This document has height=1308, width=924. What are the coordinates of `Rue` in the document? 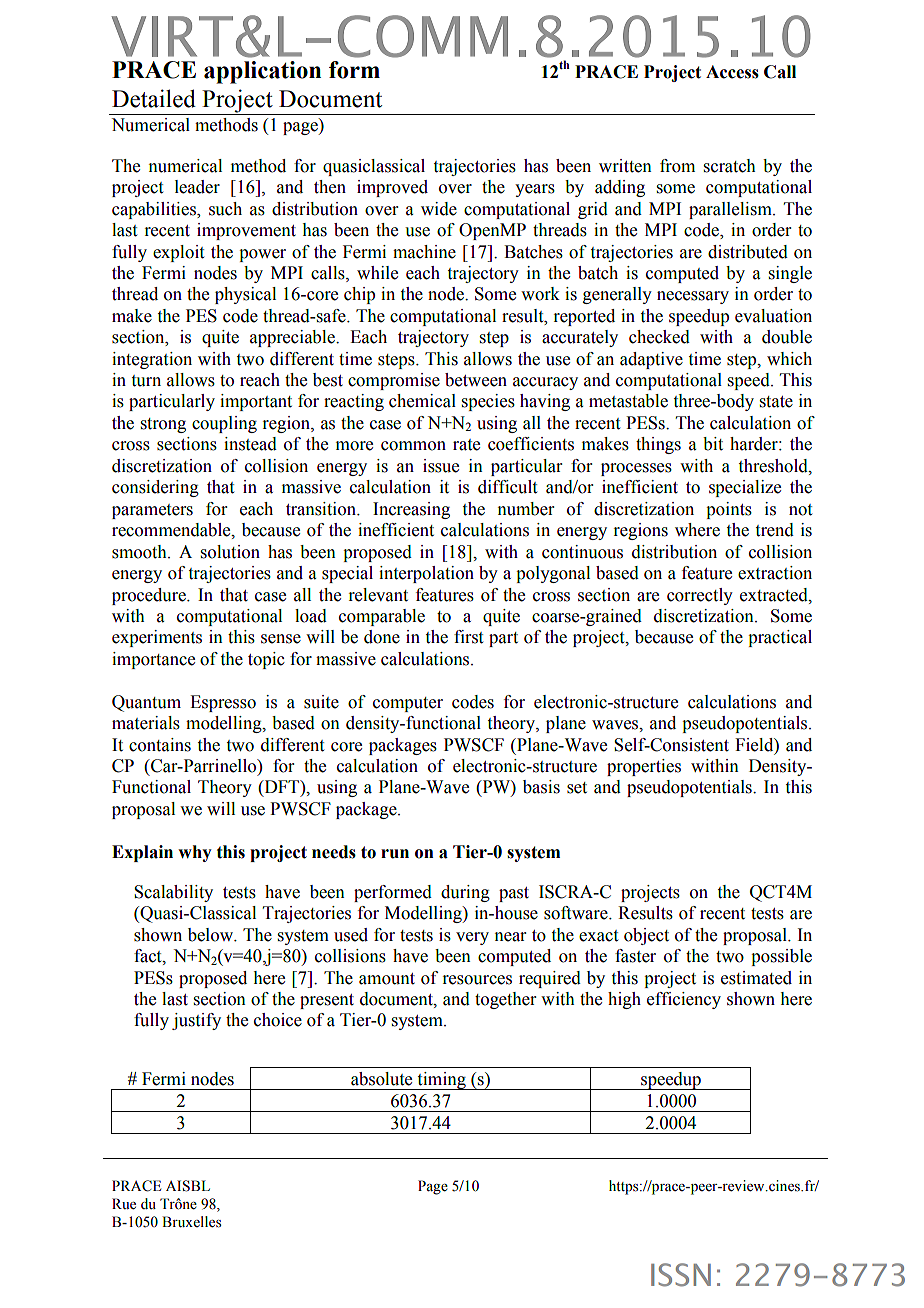 It's located at (124, 1204).
